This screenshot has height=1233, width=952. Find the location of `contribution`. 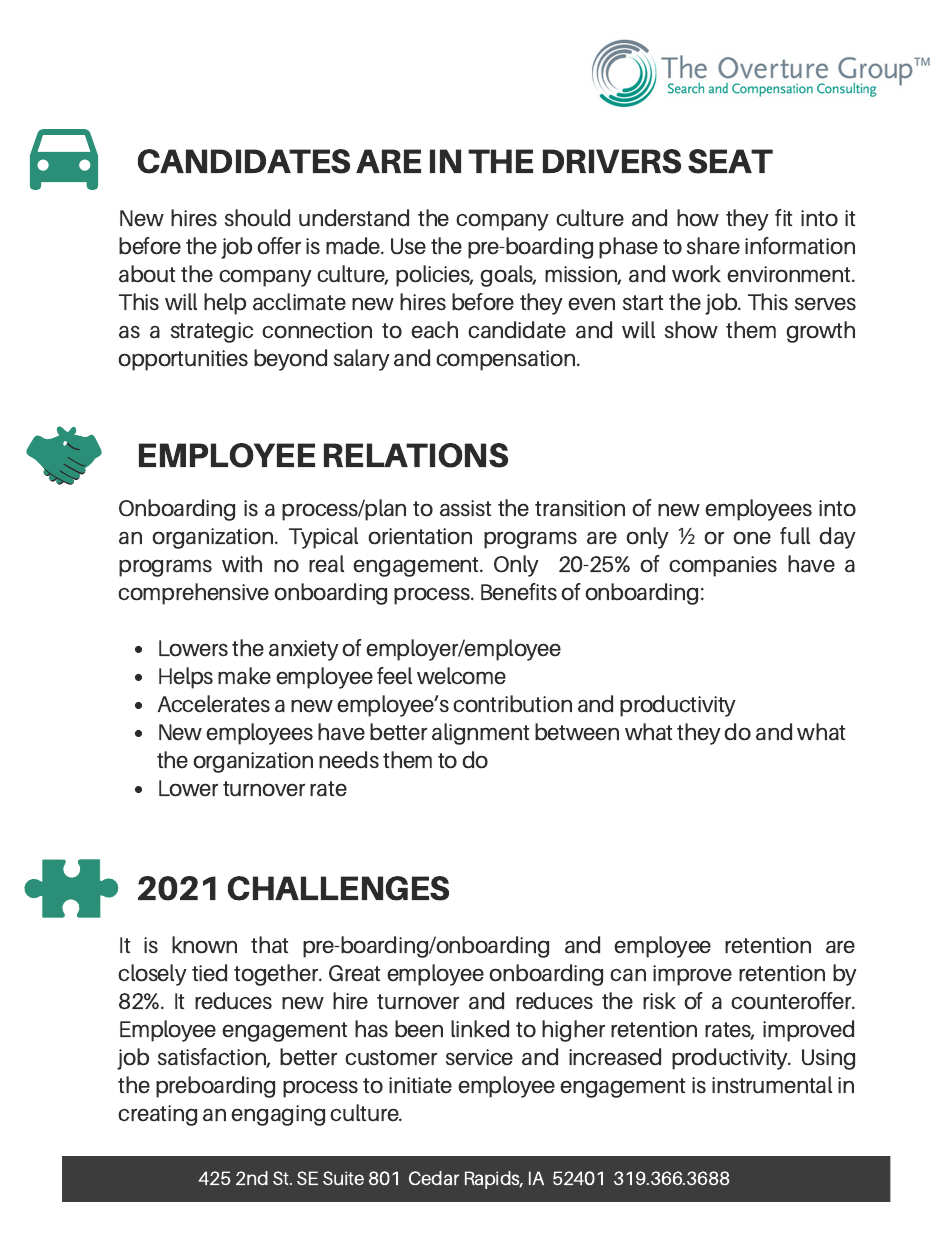

contribution is located at coordinates (512, 704).
